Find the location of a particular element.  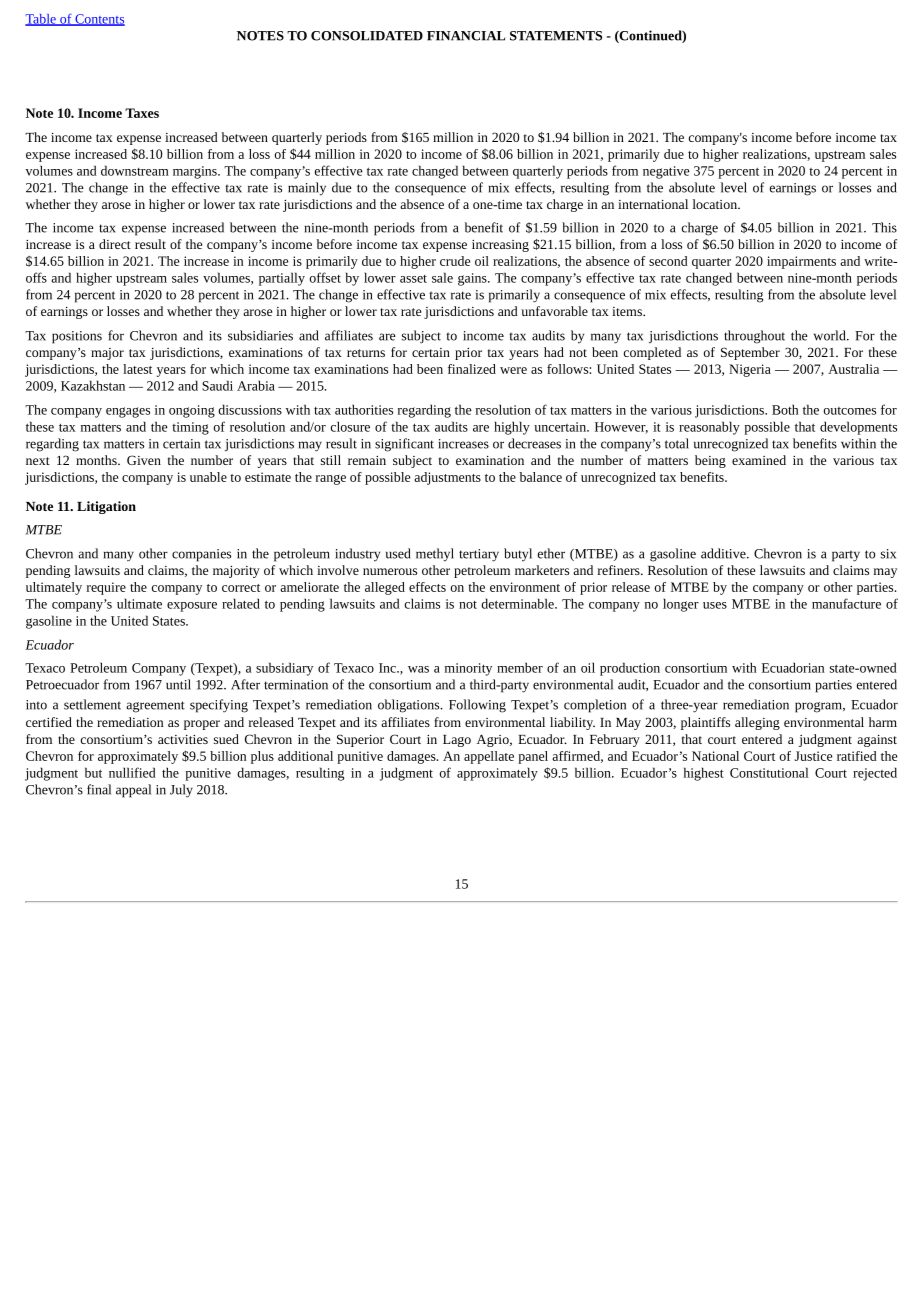

highly is located at coordinates (512, 428).
